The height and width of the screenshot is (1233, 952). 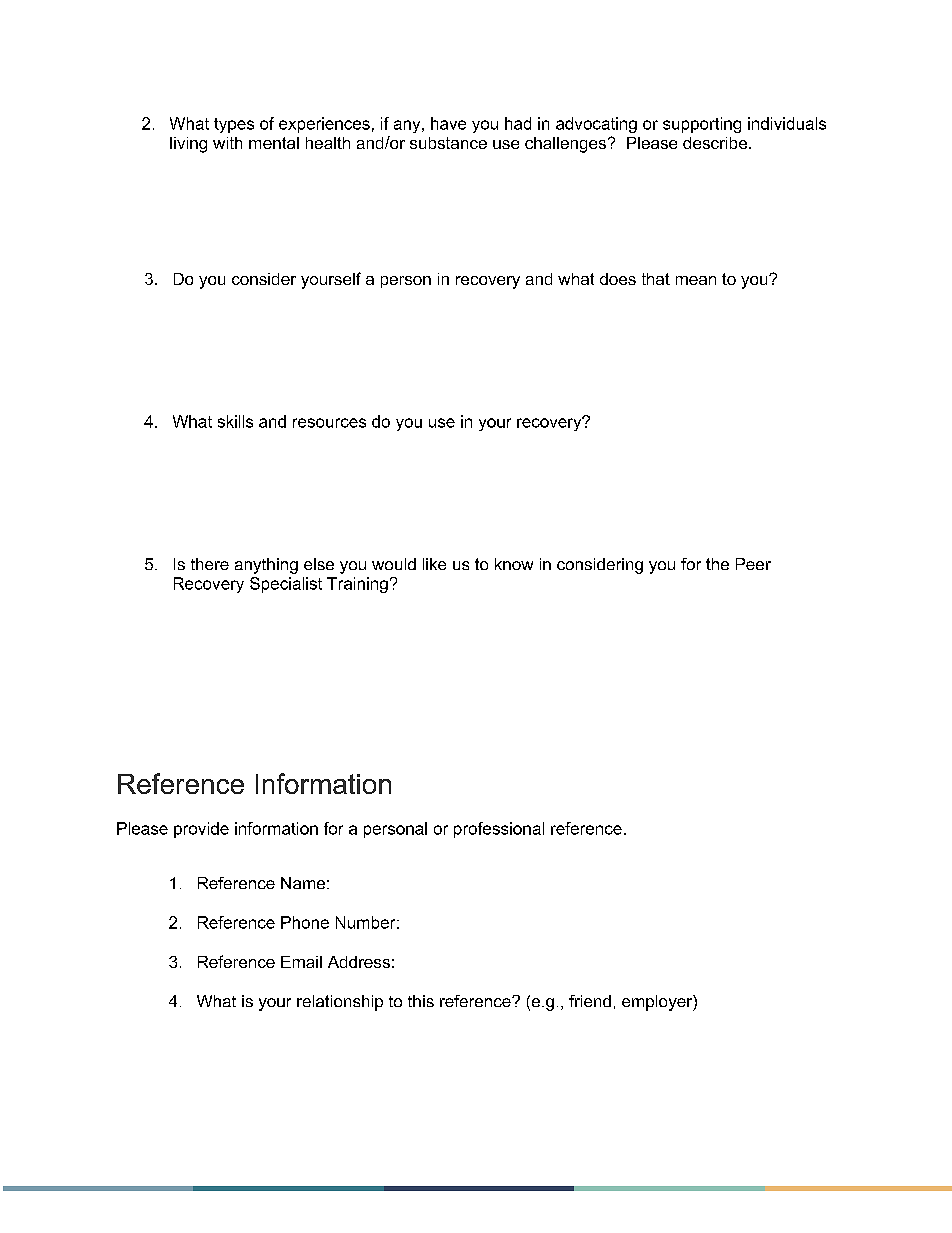 I want to click on anything, so click(x=266, y=566).
